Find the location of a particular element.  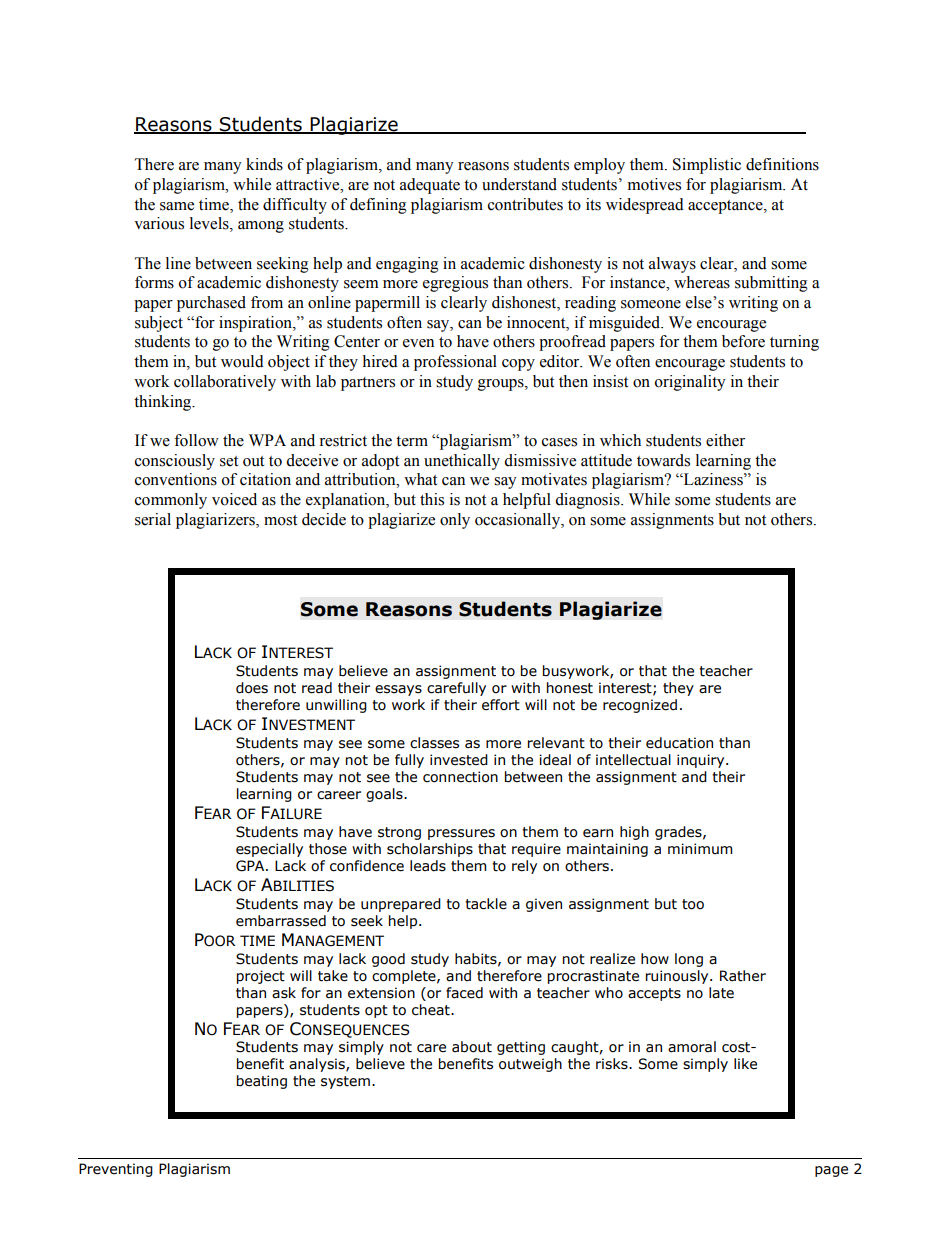

definitions is located at coordinates (782, 164).
